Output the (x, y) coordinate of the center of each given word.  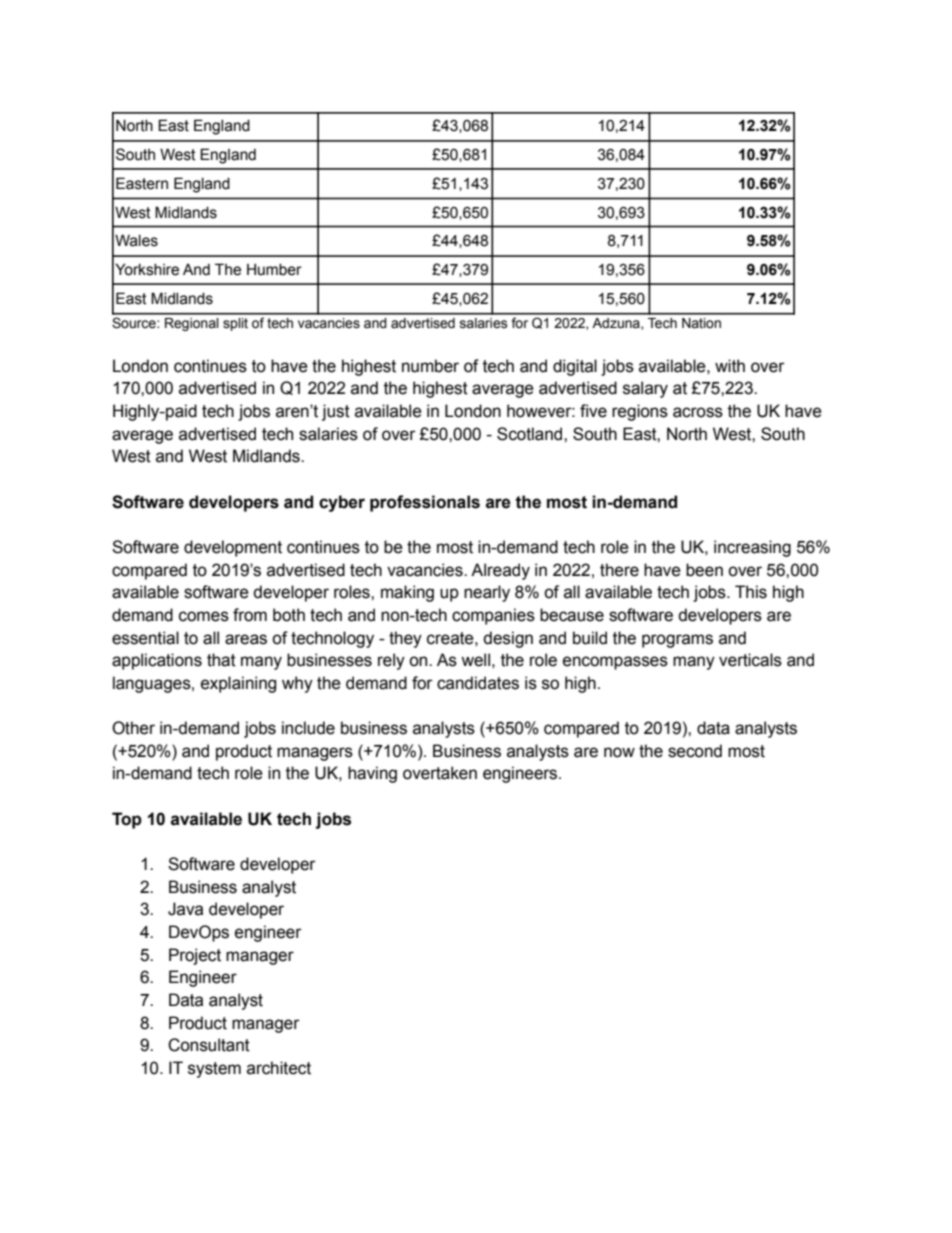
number (430, 366)
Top (127, 820)
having (372, 774)
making (407, 593)
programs (677, 641)
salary (645, 389)
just (336, 412)
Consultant (209, 1045)
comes (204, 616)
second (695, 751)
